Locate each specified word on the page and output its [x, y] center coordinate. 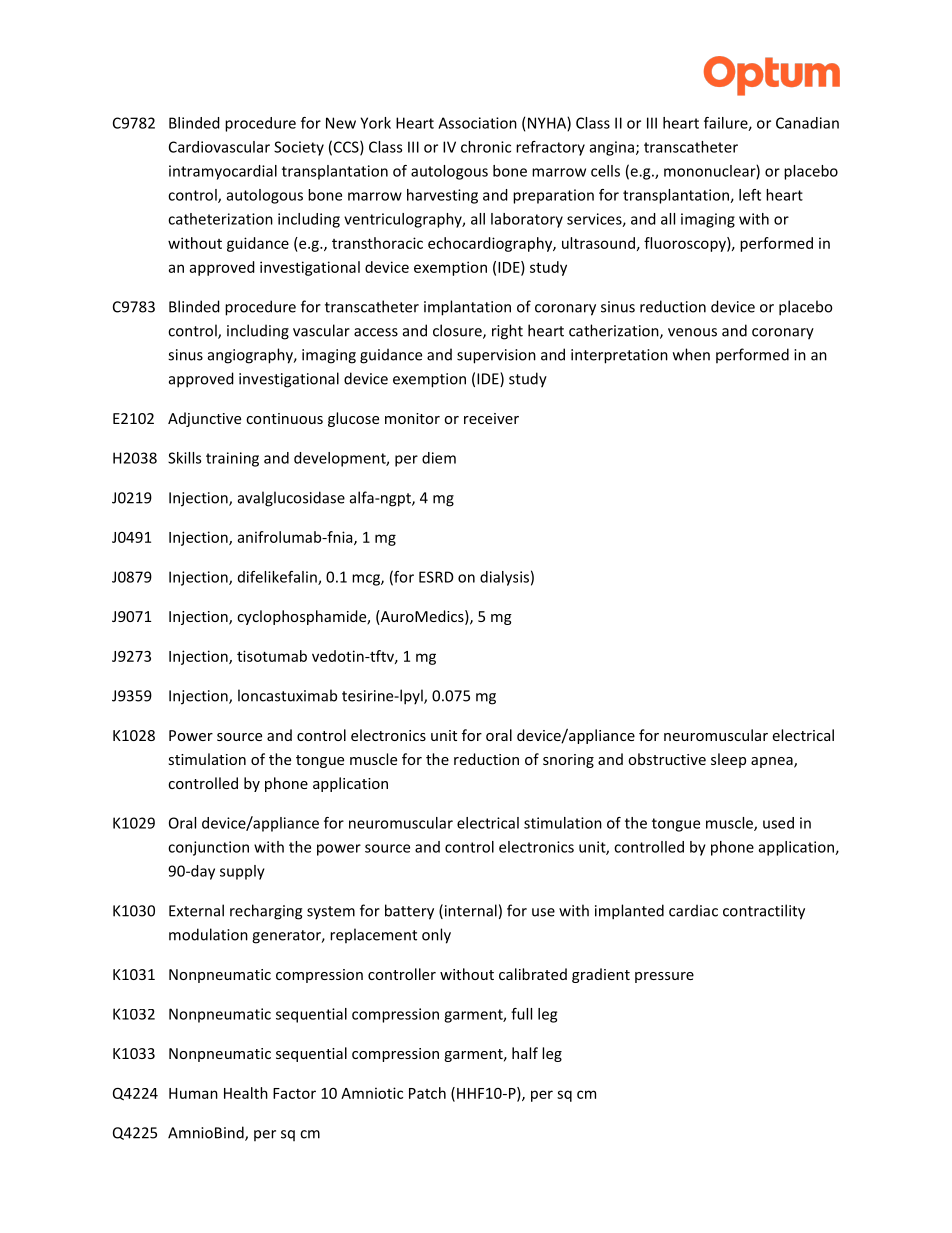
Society [299, 148]
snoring [568, 761]
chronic [486, 147]
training [232, 459]
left [750, 195]
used [778, 823]
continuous [284, 418]
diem [439, 458]
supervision [496, 356]
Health [246, 1093]
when [691, 354]
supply [242, 872]
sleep [728, 760]
